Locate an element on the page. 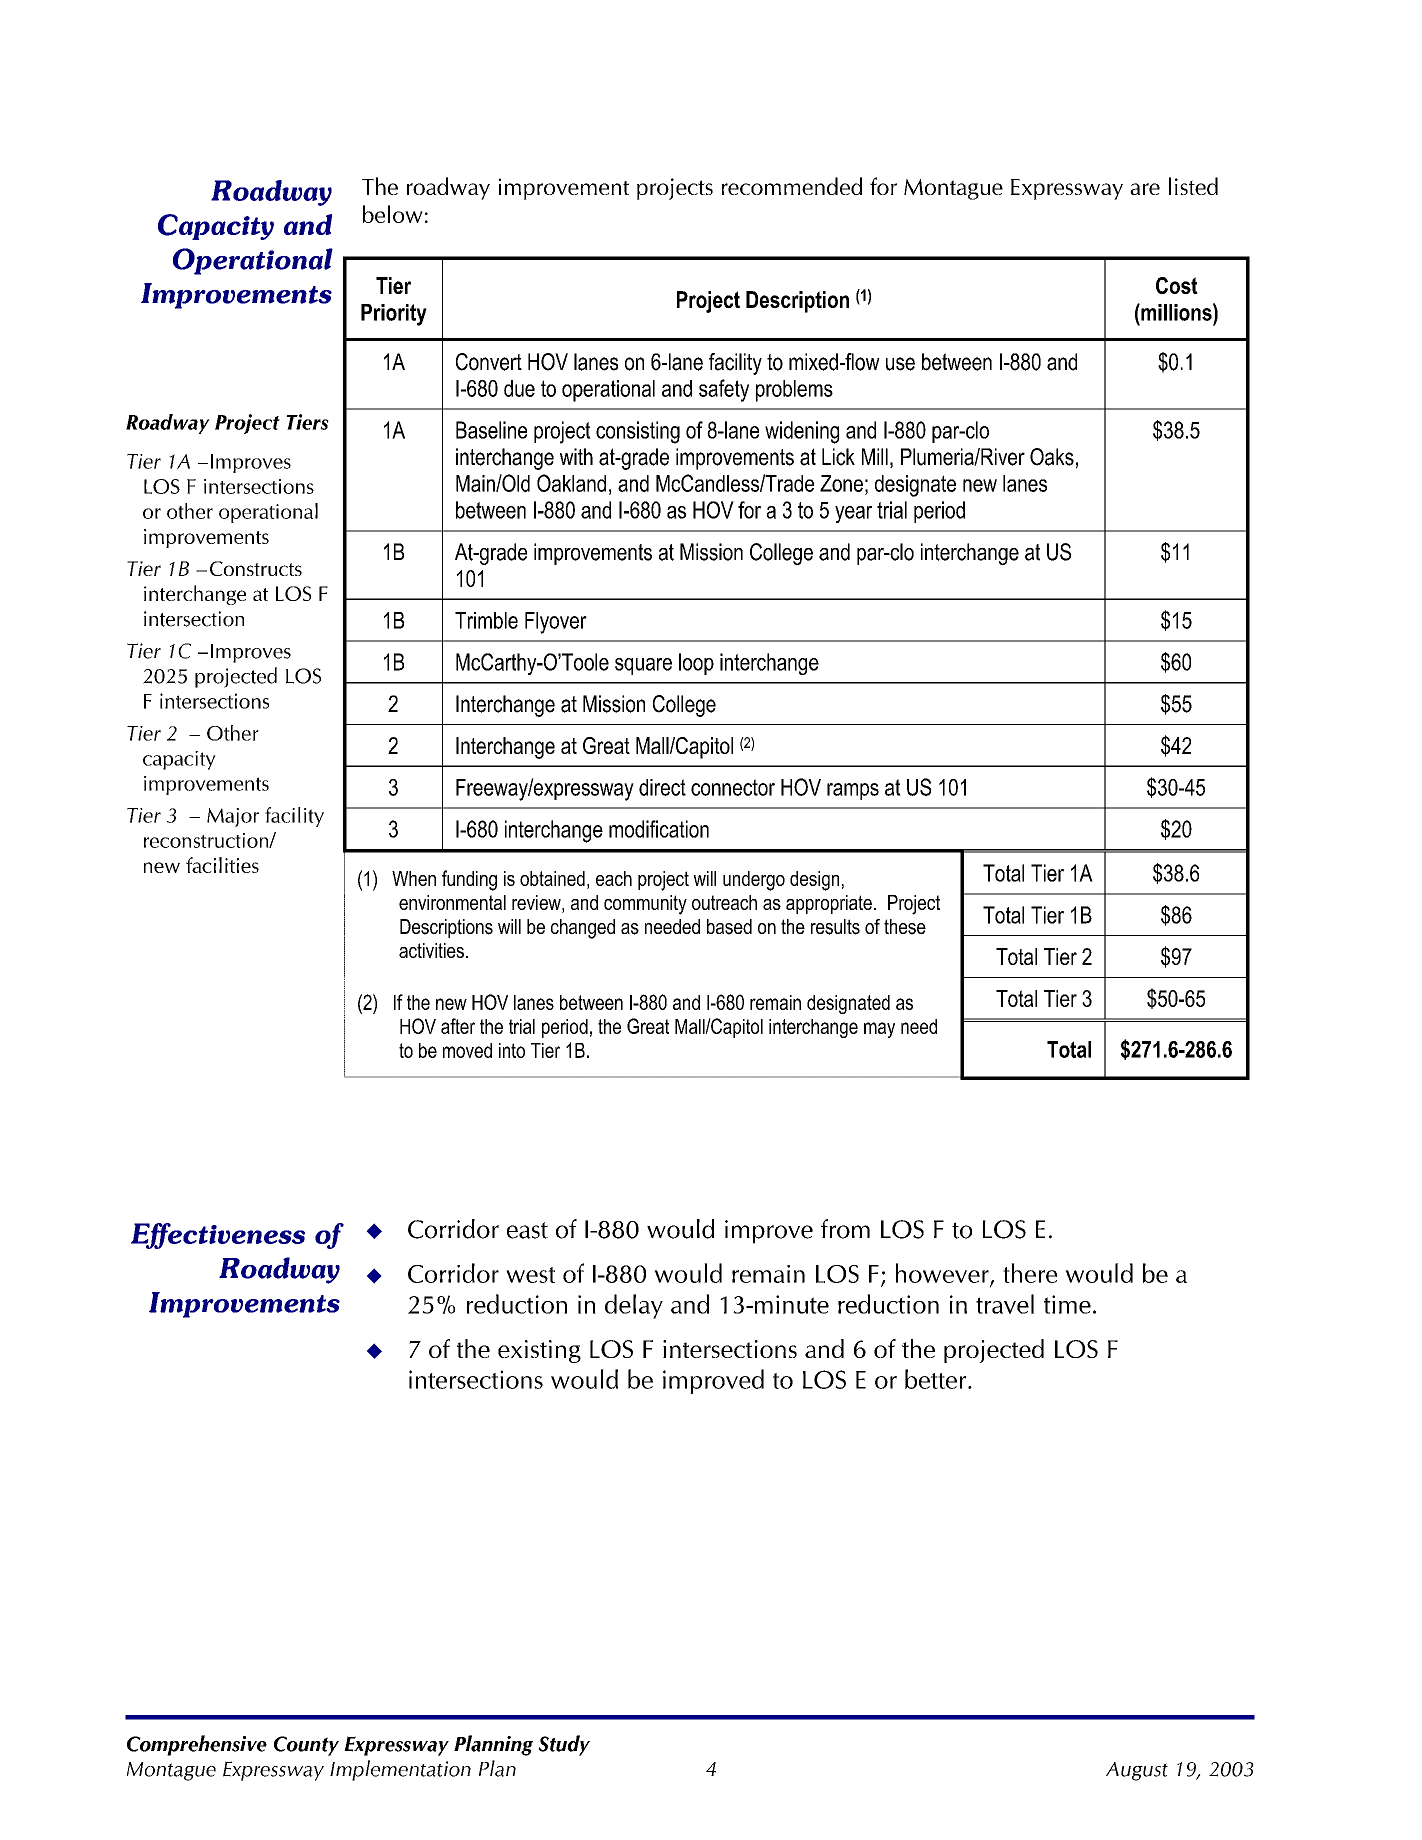 The width and height of the document is (1422, 1840). delay is located at coordinates (634, 1306).
